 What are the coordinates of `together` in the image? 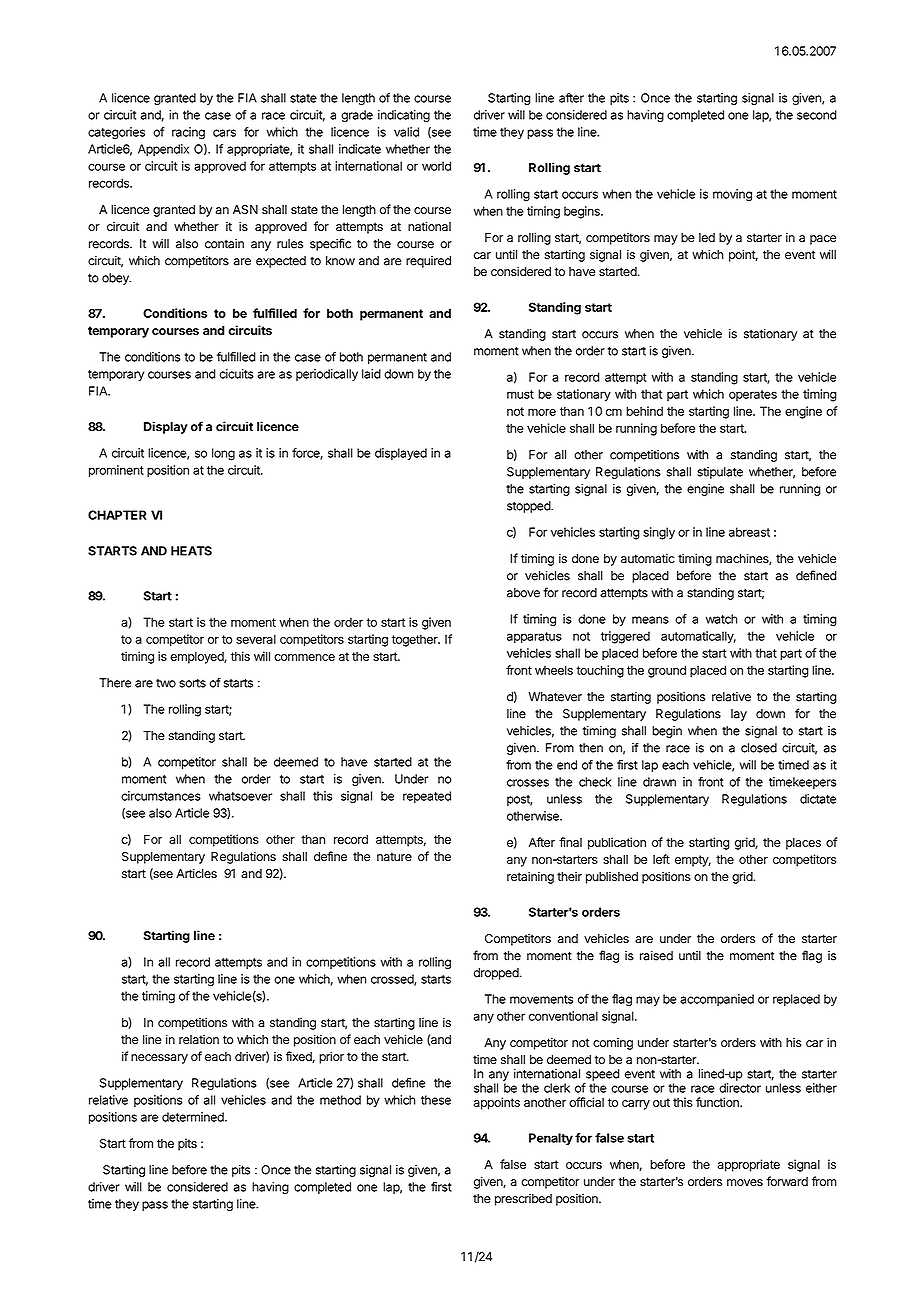 It's located at (416, 640).
